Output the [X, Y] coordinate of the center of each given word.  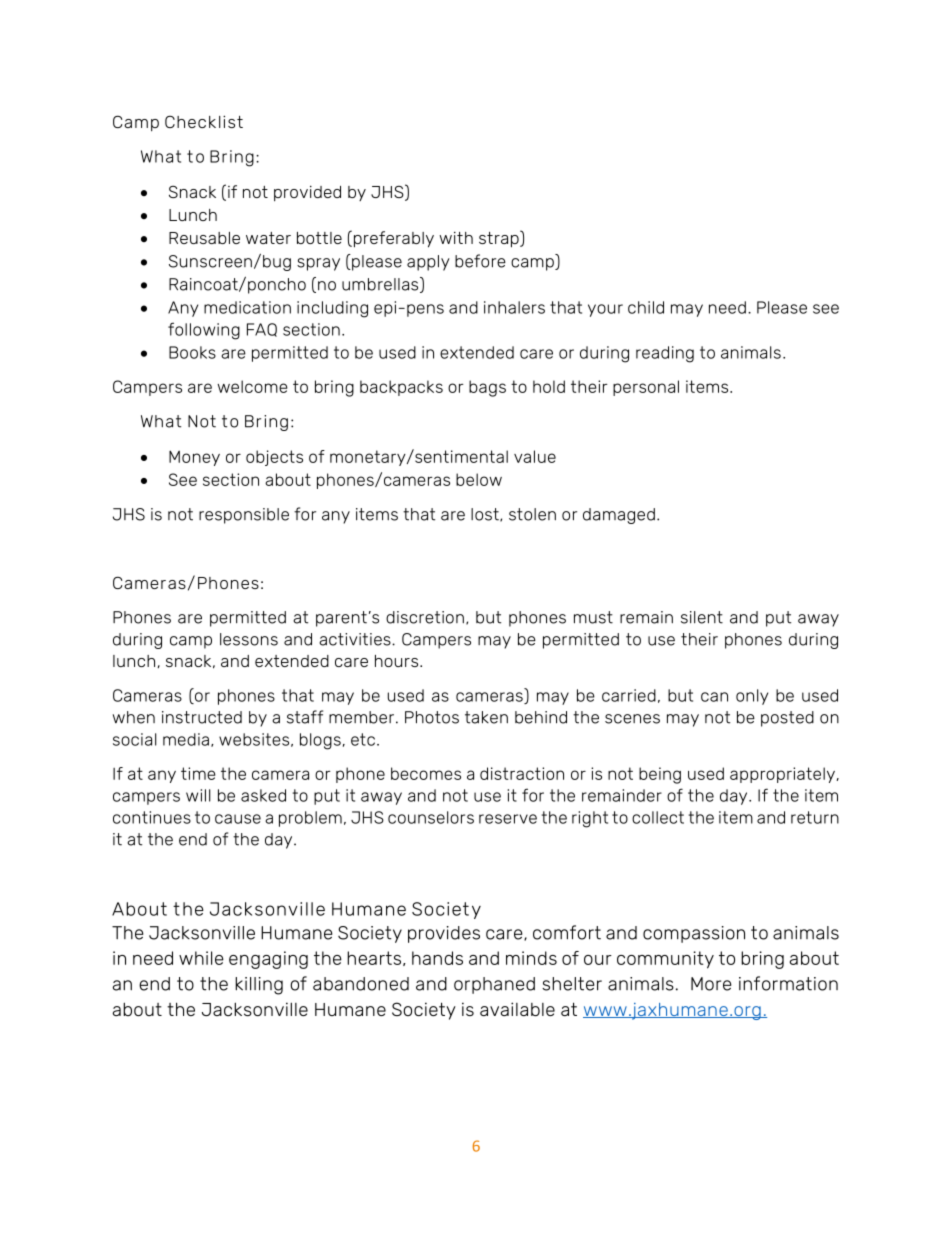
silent [702, 617]
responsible [244, 516]
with [456, 238]
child [646, 307]
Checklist [204, 121]
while [201, 958]
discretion [425, 617]
